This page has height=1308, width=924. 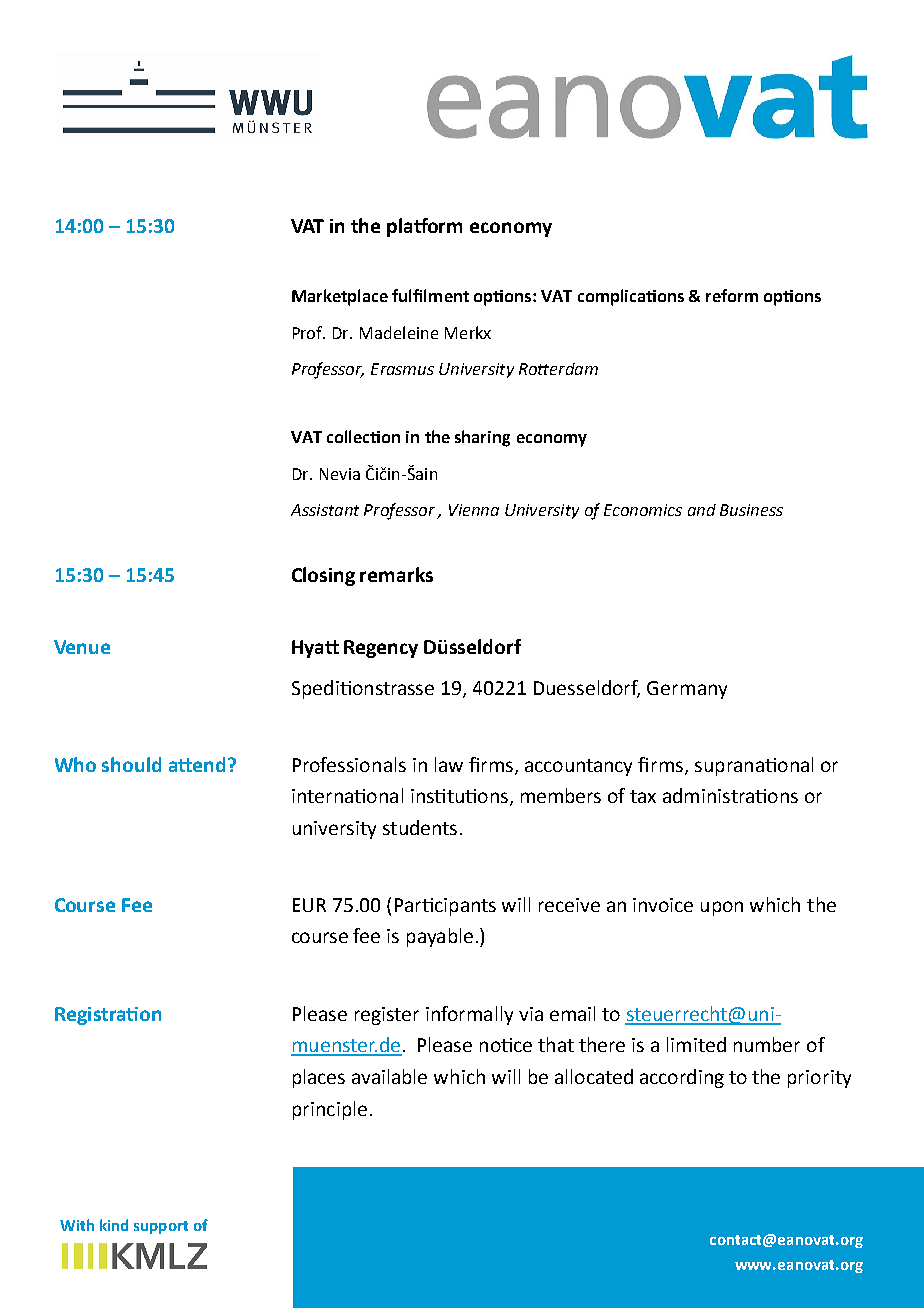 What do you see at coordinates (424, 227) in the page?
I see `platform` at bounding box center [424, 227].
